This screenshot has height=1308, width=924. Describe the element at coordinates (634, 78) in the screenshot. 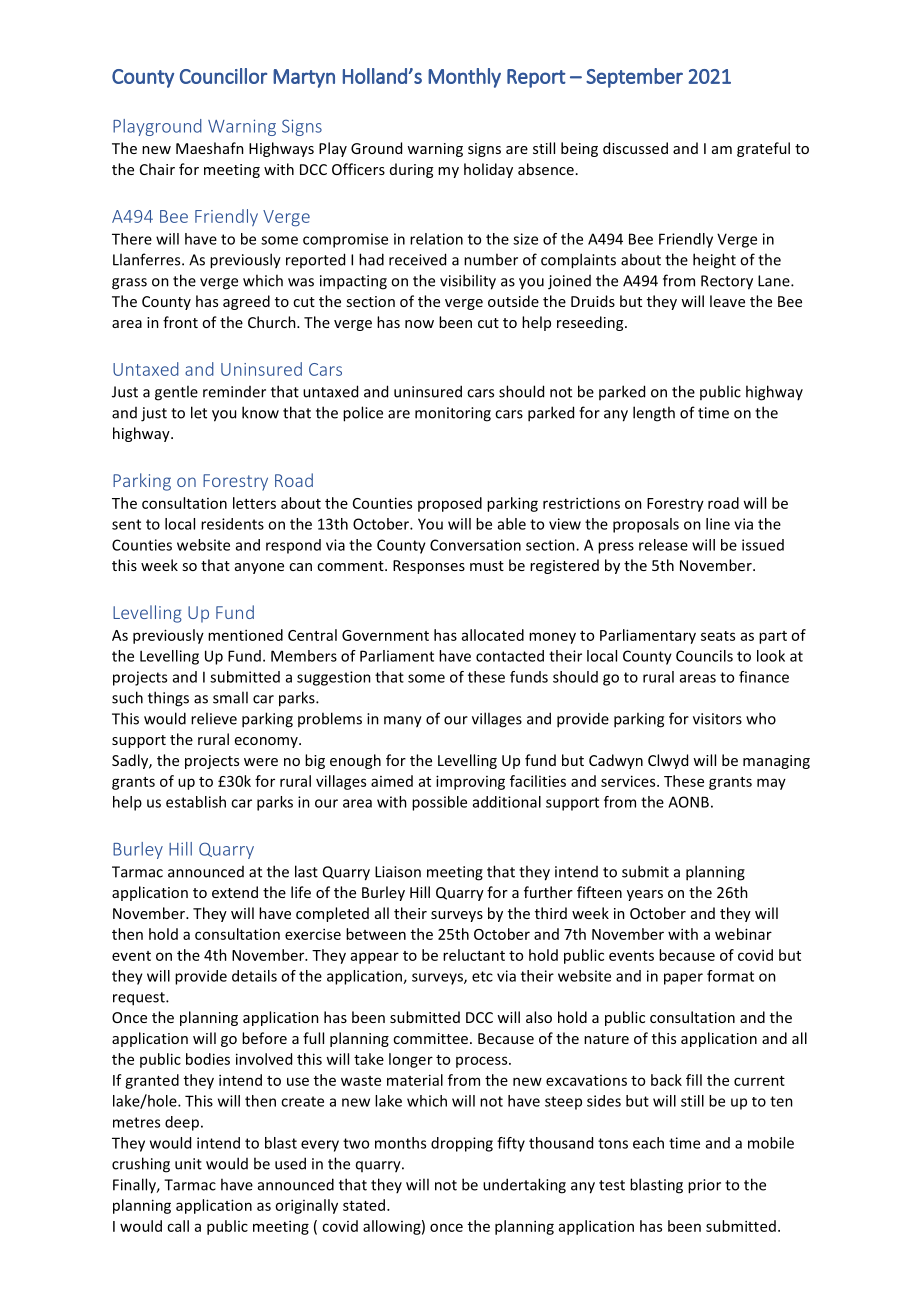

I see `September` at that location.
